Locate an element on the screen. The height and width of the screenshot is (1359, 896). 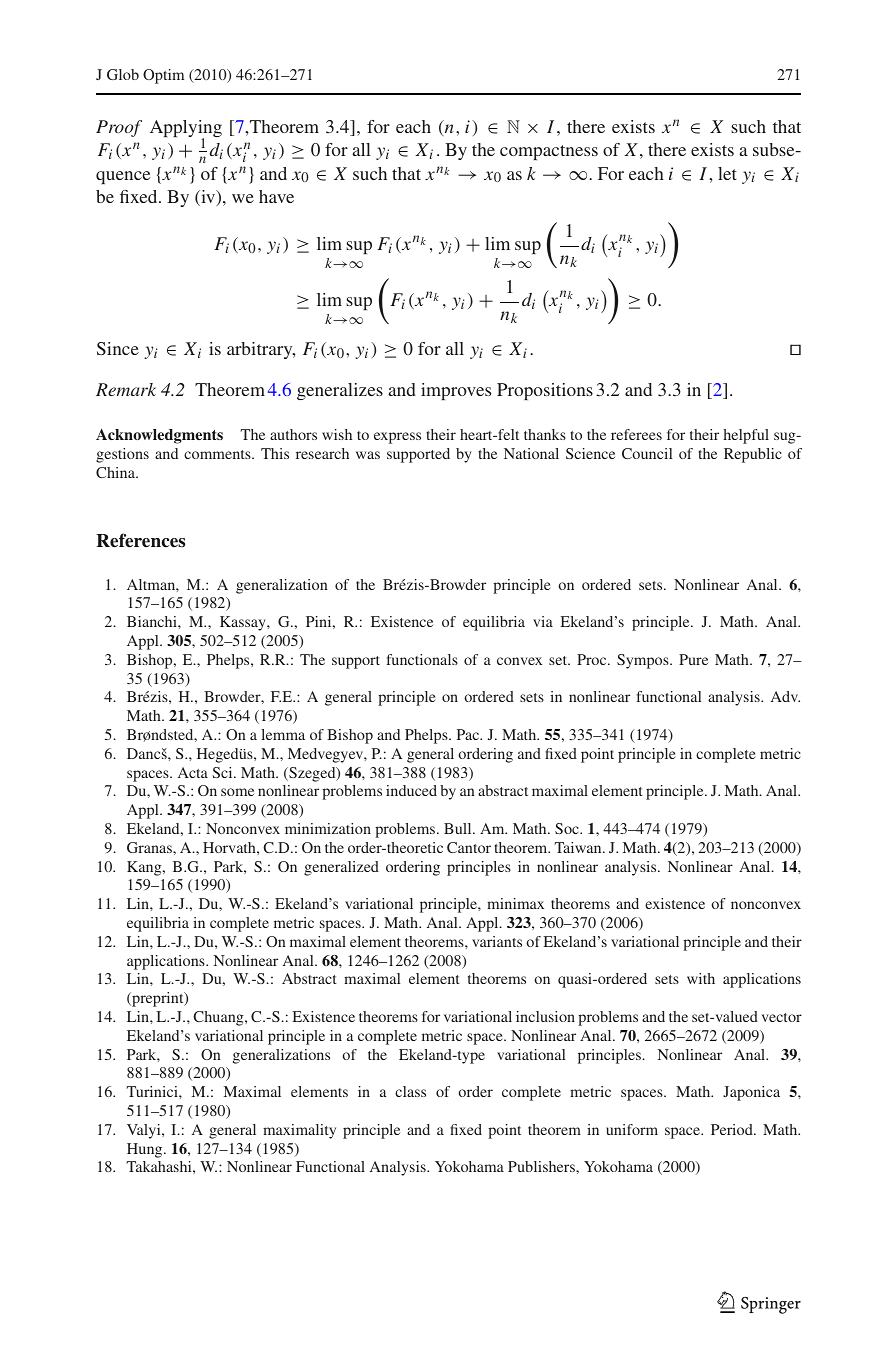
Hung is located at coordinates (146, 1150).
